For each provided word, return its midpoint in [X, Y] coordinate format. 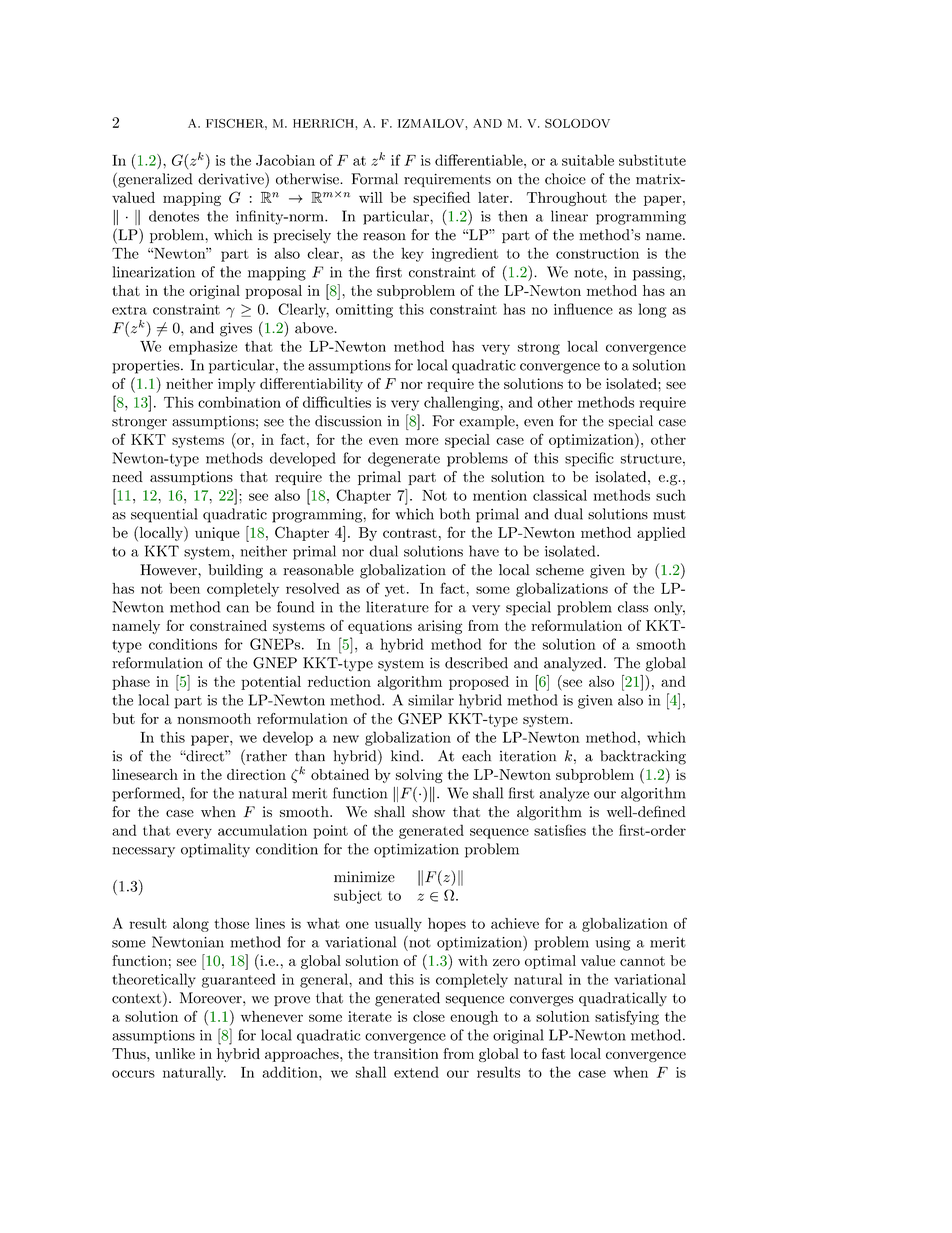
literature [397, 607]
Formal [374, 179]
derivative [232, 178]
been [184, 588]
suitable [588, 160]
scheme [560, 570]
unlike [175, 1053]
